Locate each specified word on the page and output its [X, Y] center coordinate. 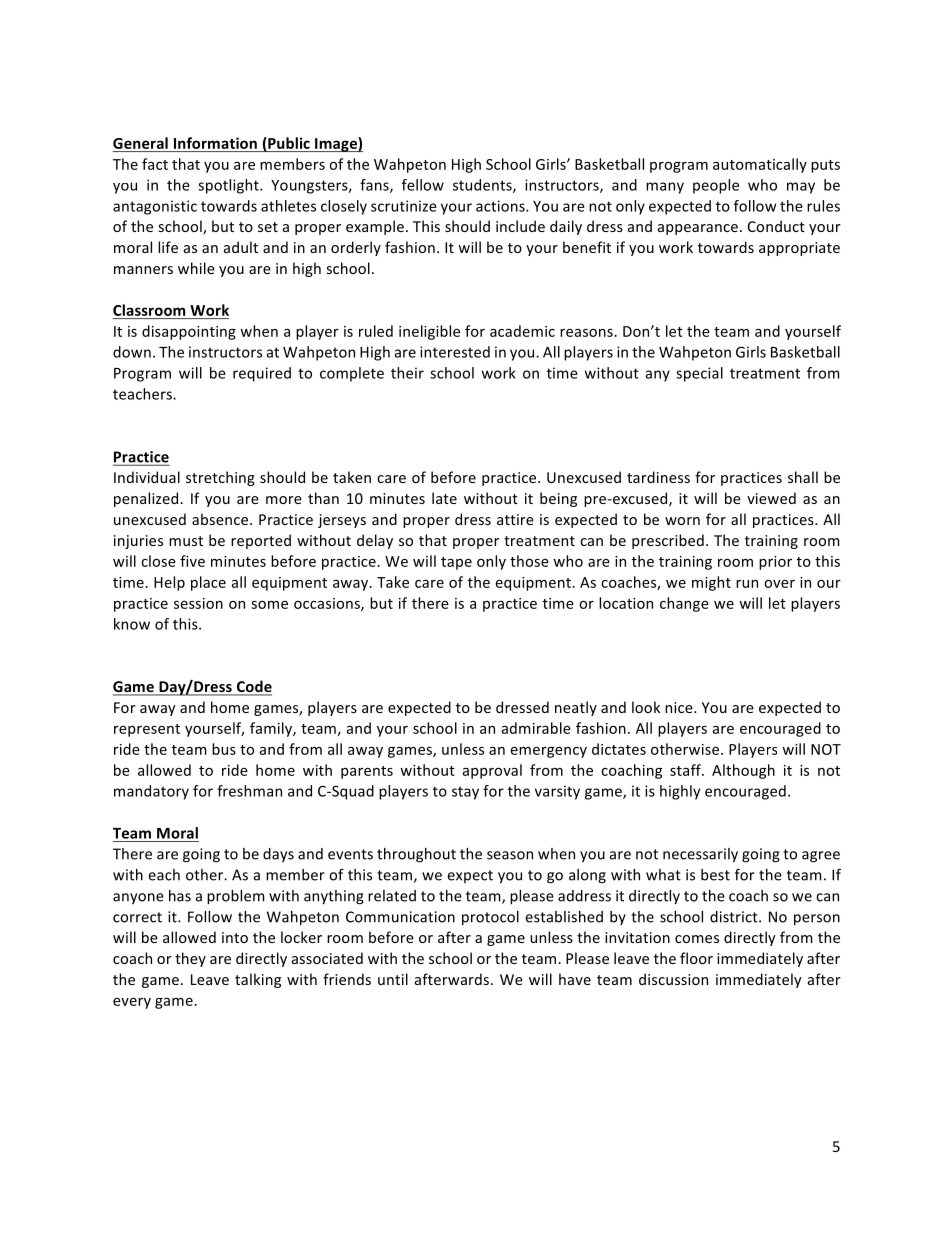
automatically [760, 165]
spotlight [229, 186]
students [483, 186]
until [393, 979]
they [190, 959]
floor [696, 958]
